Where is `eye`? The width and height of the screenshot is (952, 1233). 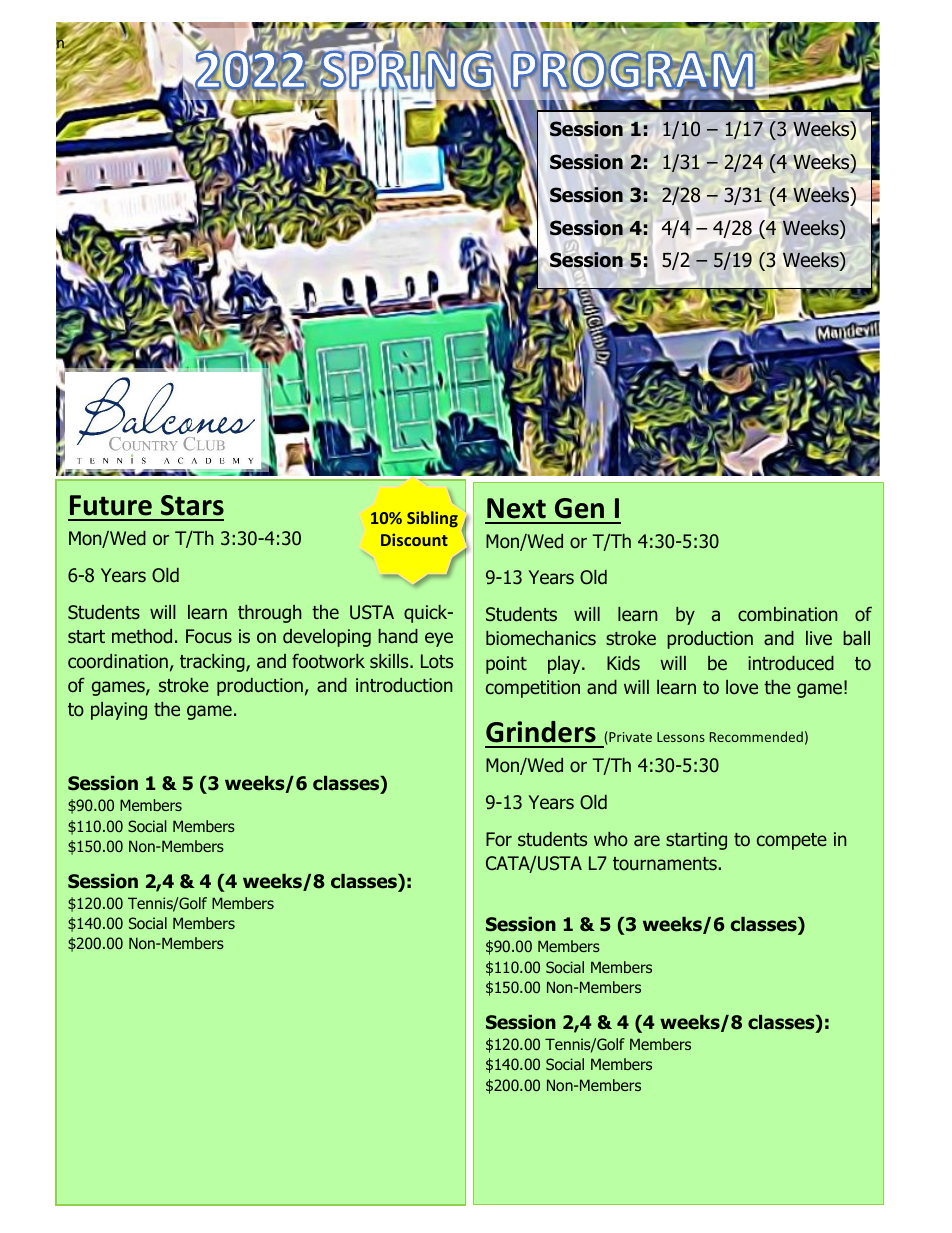
eye is located at coordinates (439, 639).
